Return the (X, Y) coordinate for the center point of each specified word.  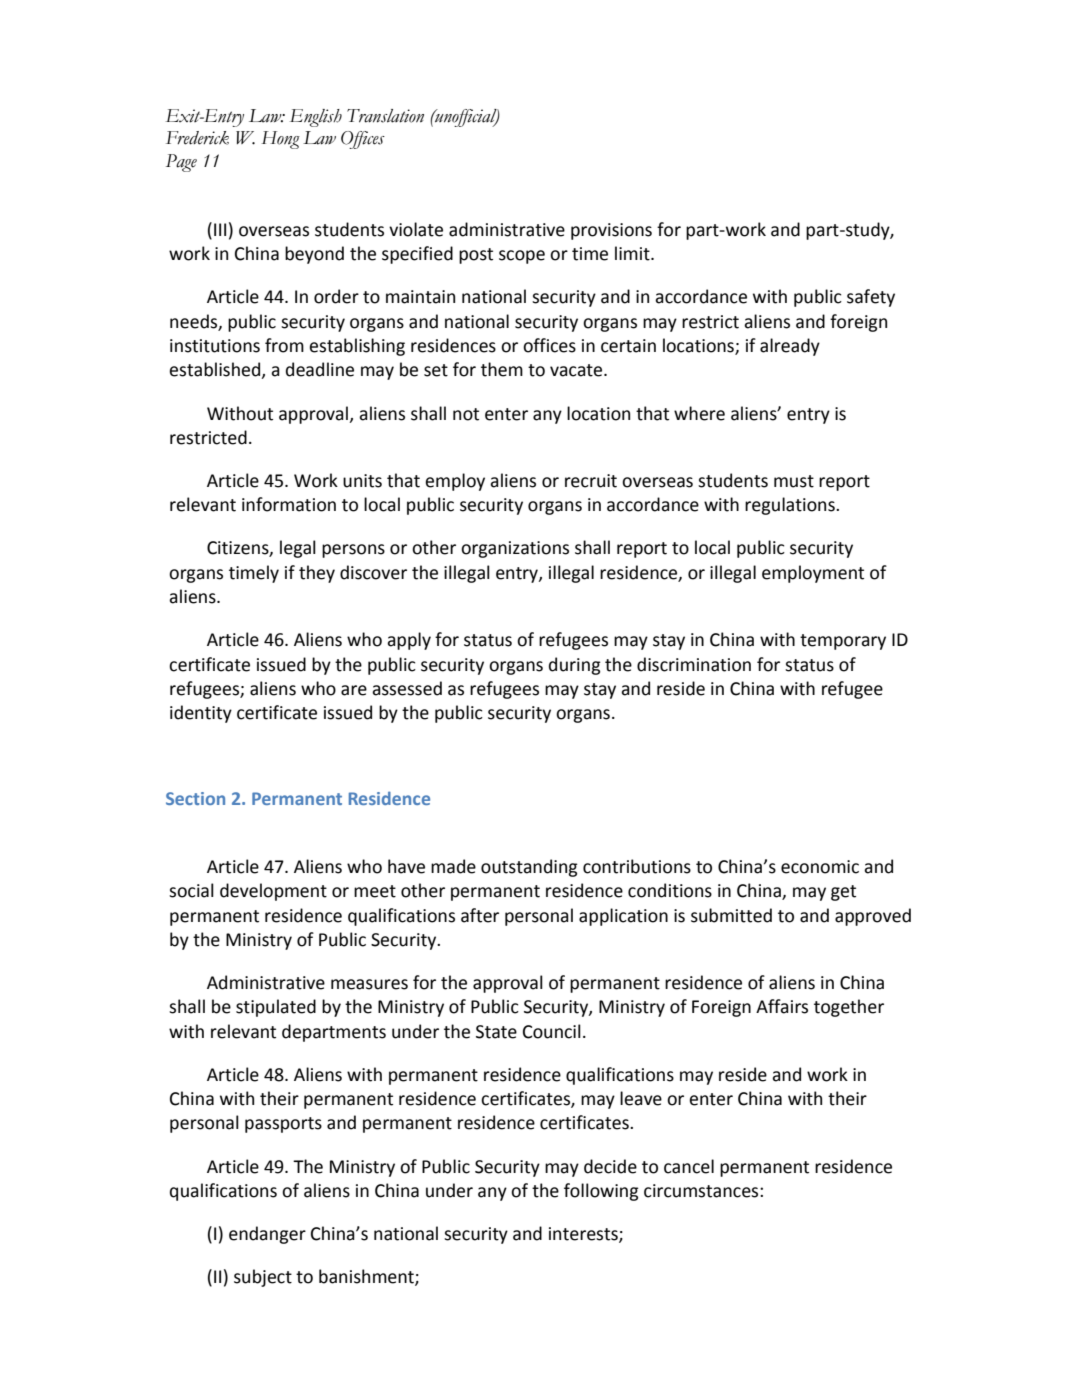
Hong (280, 140)
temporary (843, 642)
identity (201, 714)
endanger (267, 1235)
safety (871, 298)
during (574, 666)
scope (522, 257)
